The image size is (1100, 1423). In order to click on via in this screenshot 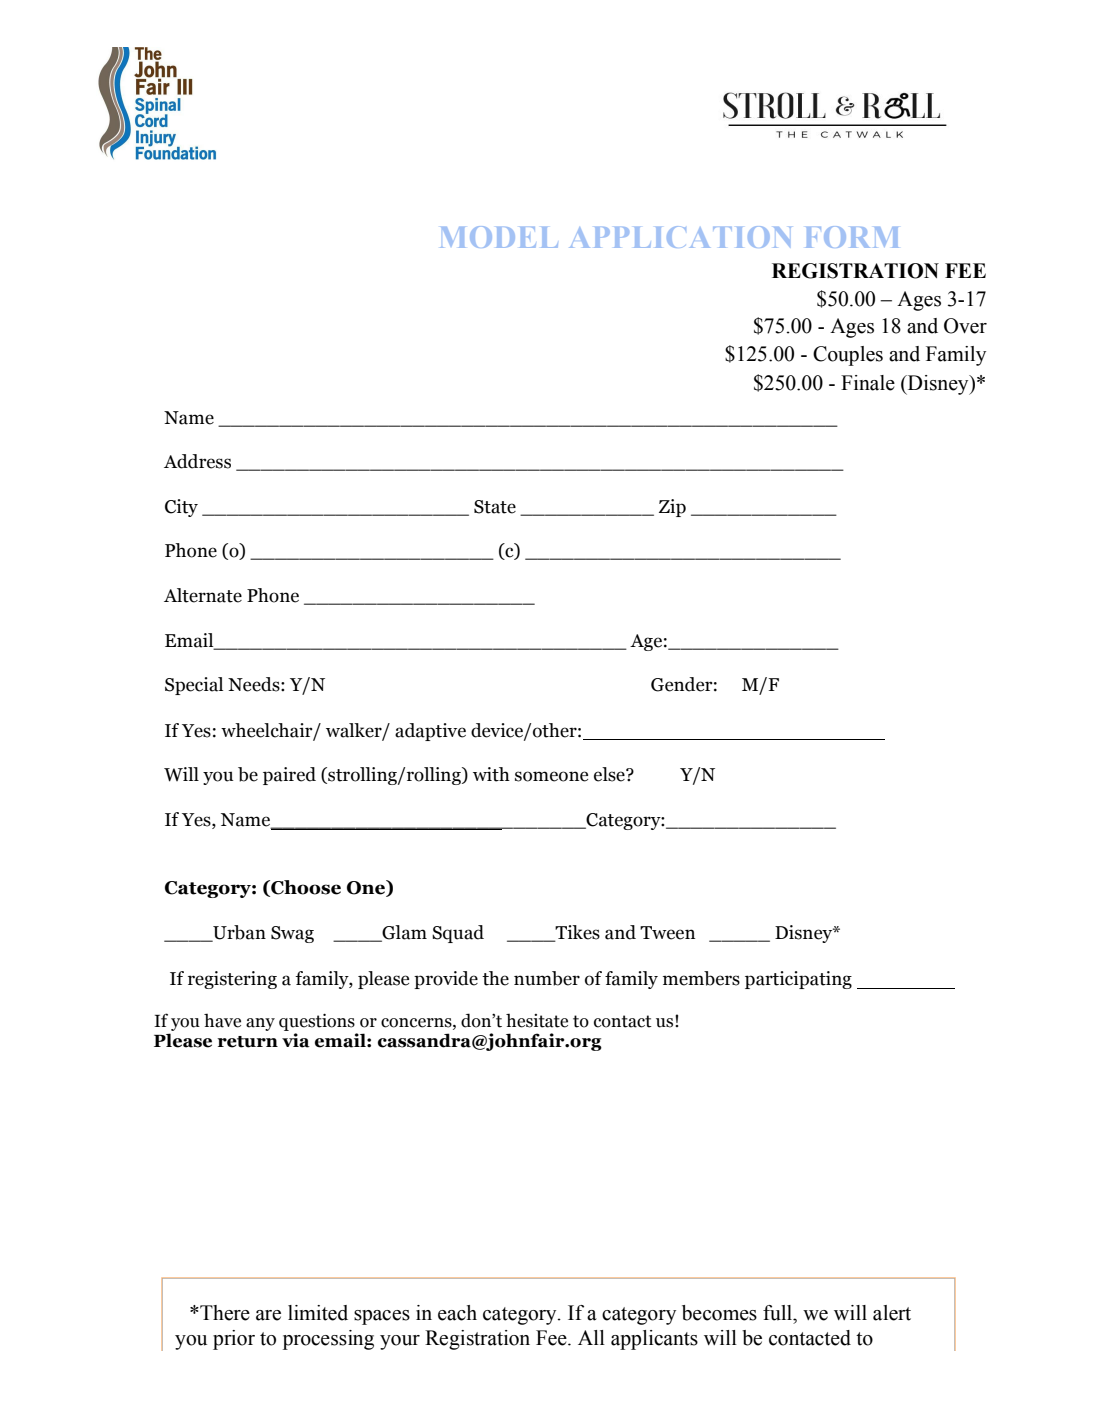, I will do `click(296, 1040)`.
